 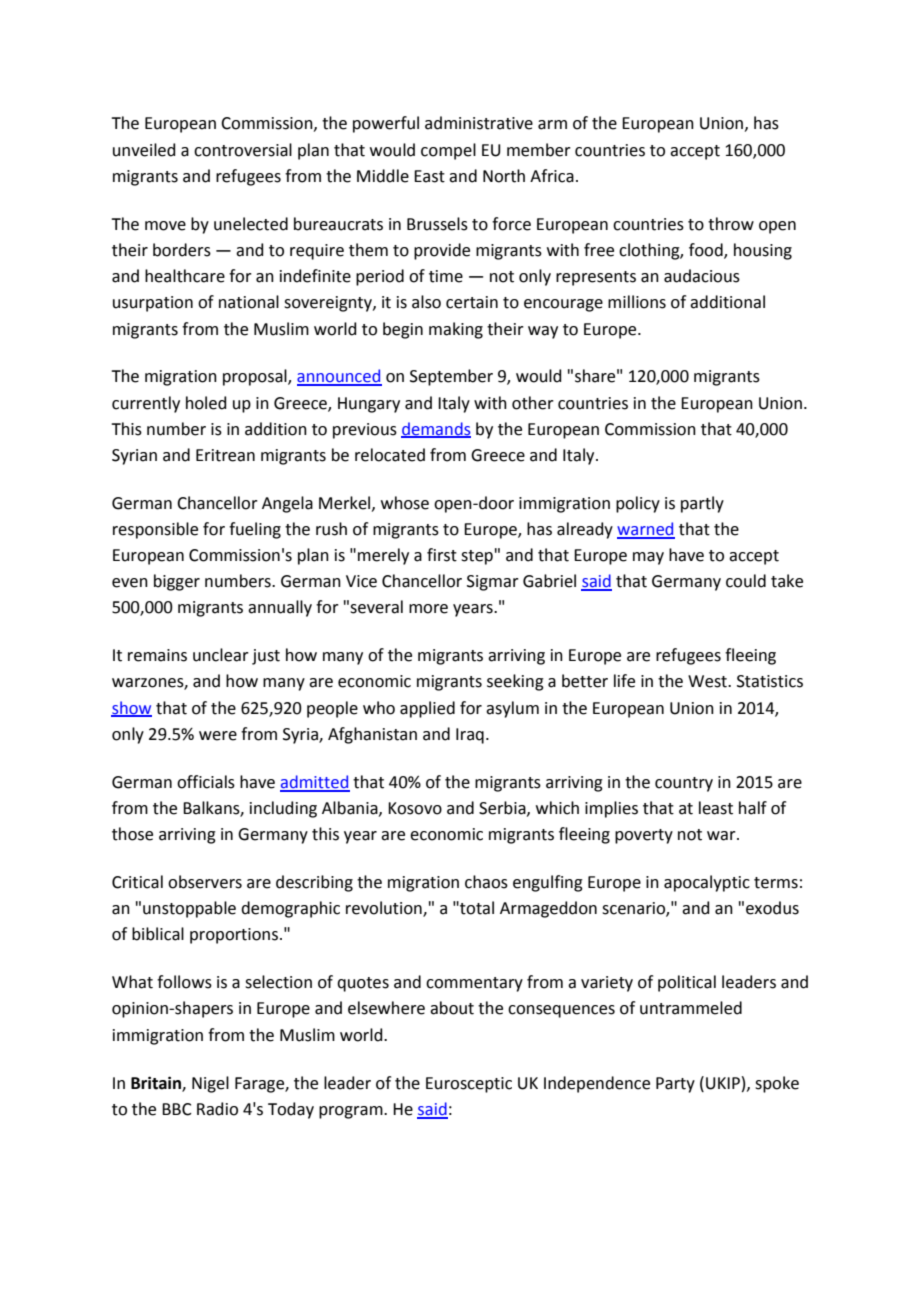 I want to click on were, so click(x=218, y=736).
